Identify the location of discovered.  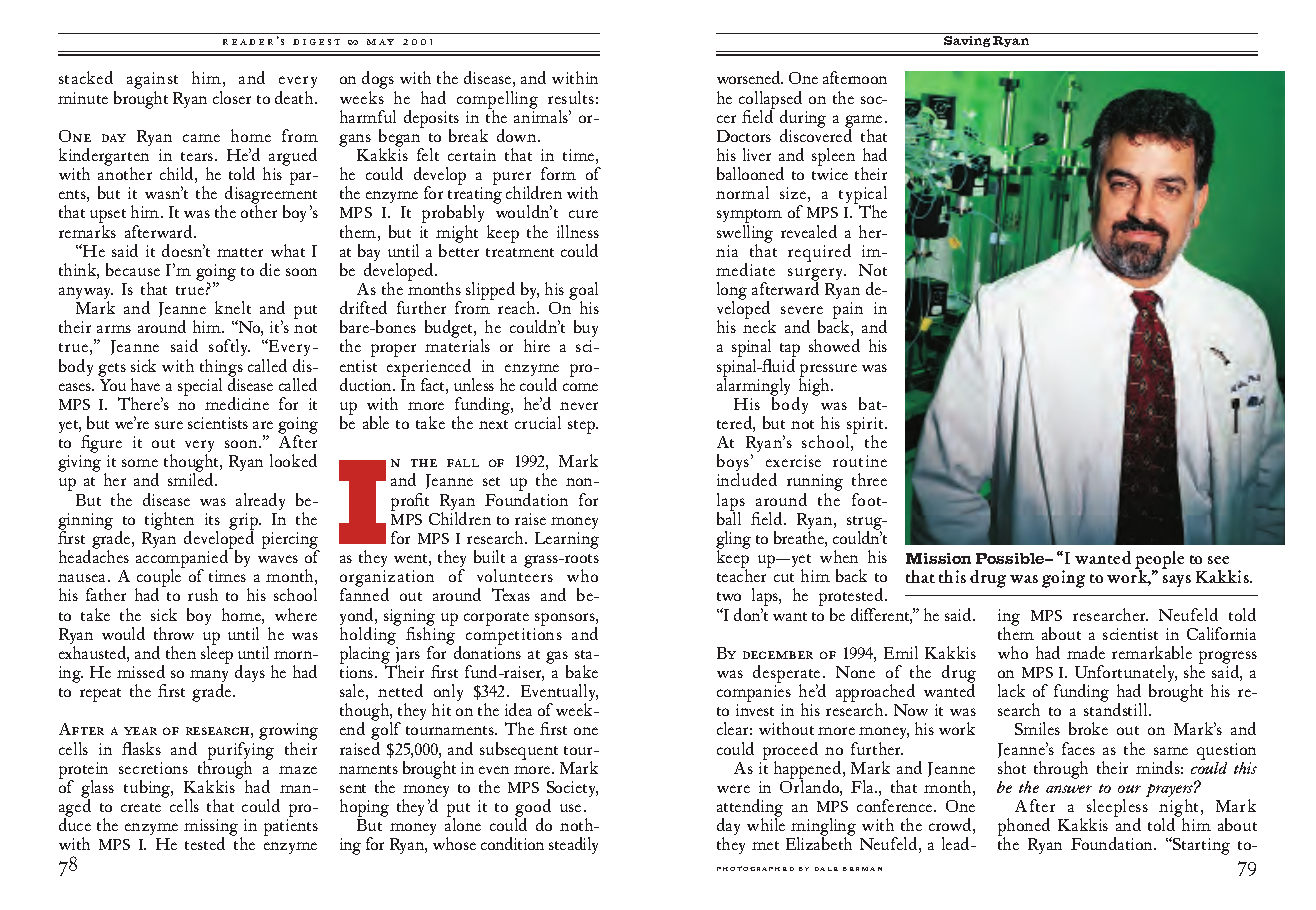
(816, 134).
